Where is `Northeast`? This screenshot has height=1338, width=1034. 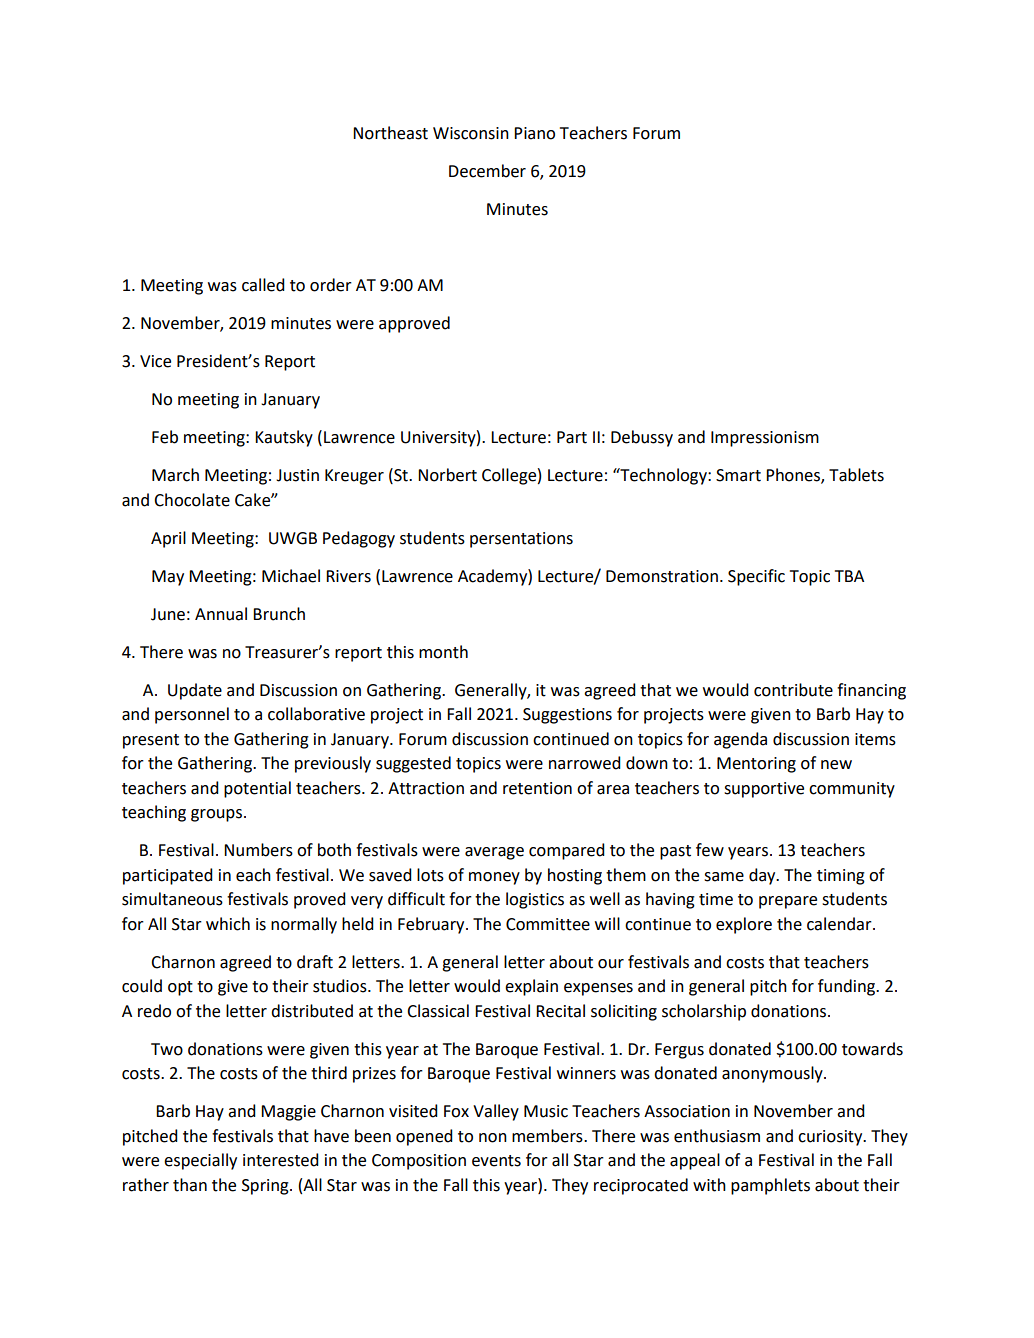
Northeast is located at coordinates (390, 133).
